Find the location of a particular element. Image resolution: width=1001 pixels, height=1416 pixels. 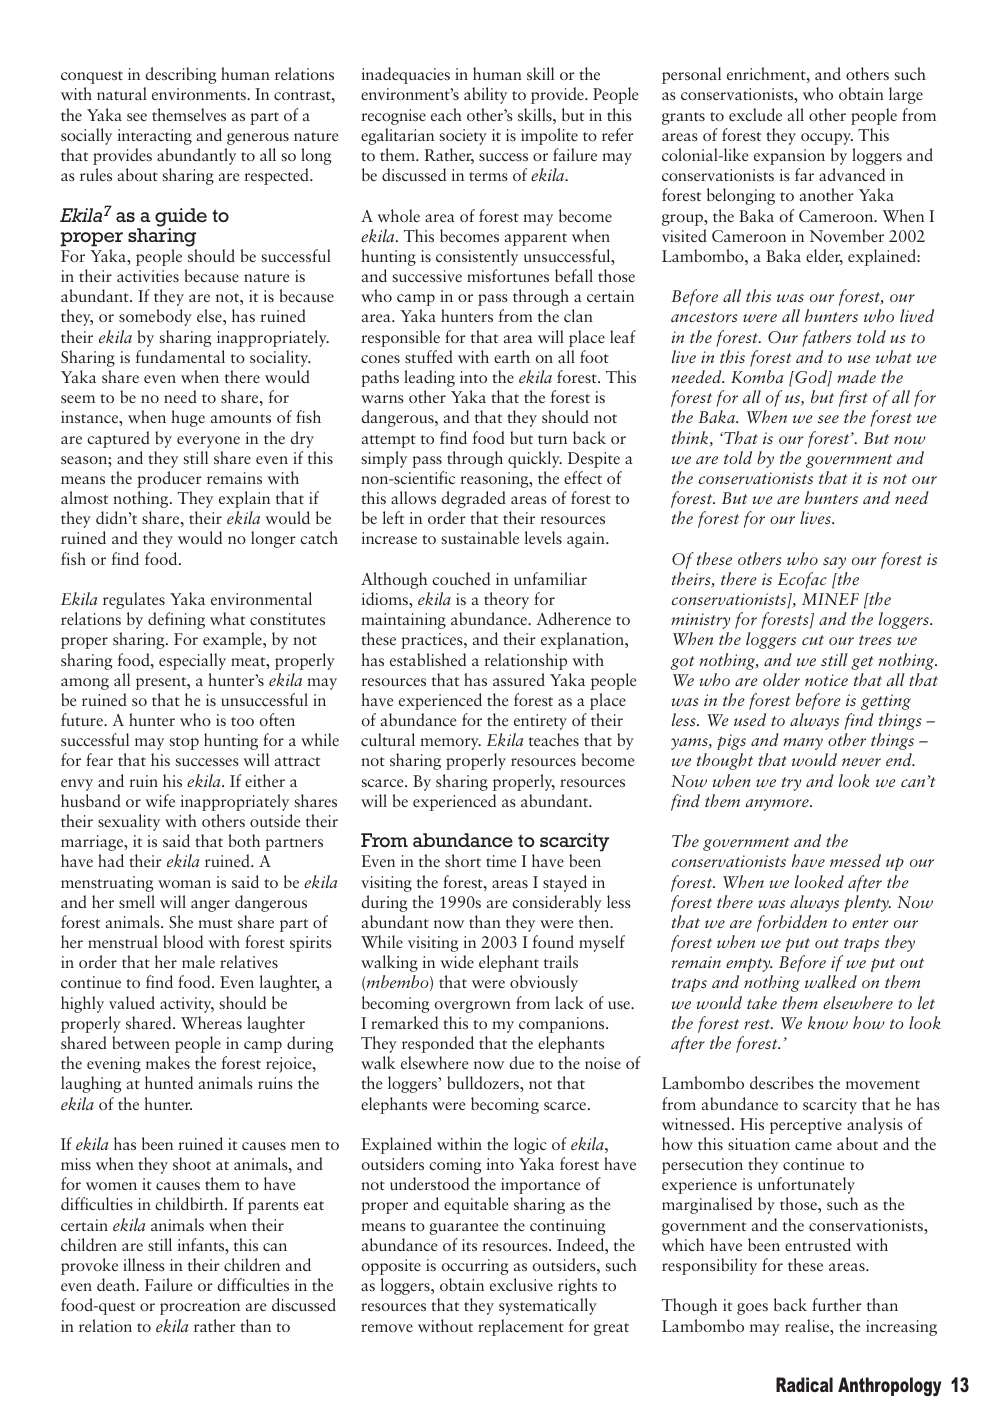

found is located at coordinates (553, 941).
